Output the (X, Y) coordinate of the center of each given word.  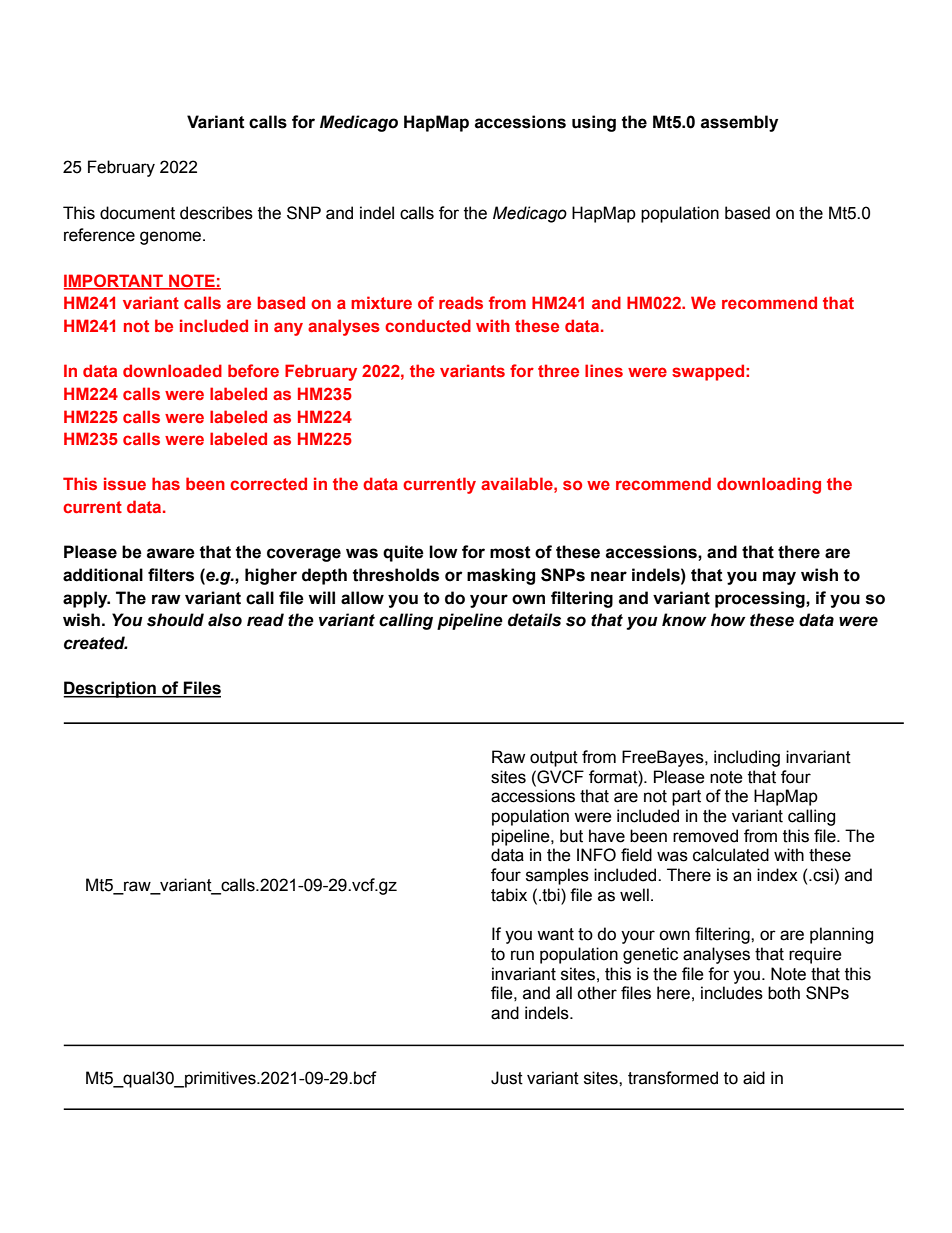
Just (507, 1078)
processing (761, 599)
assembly (739, 123)
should (175, 620)
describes (216, 213)
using (594, 123)
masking (501, 576)
